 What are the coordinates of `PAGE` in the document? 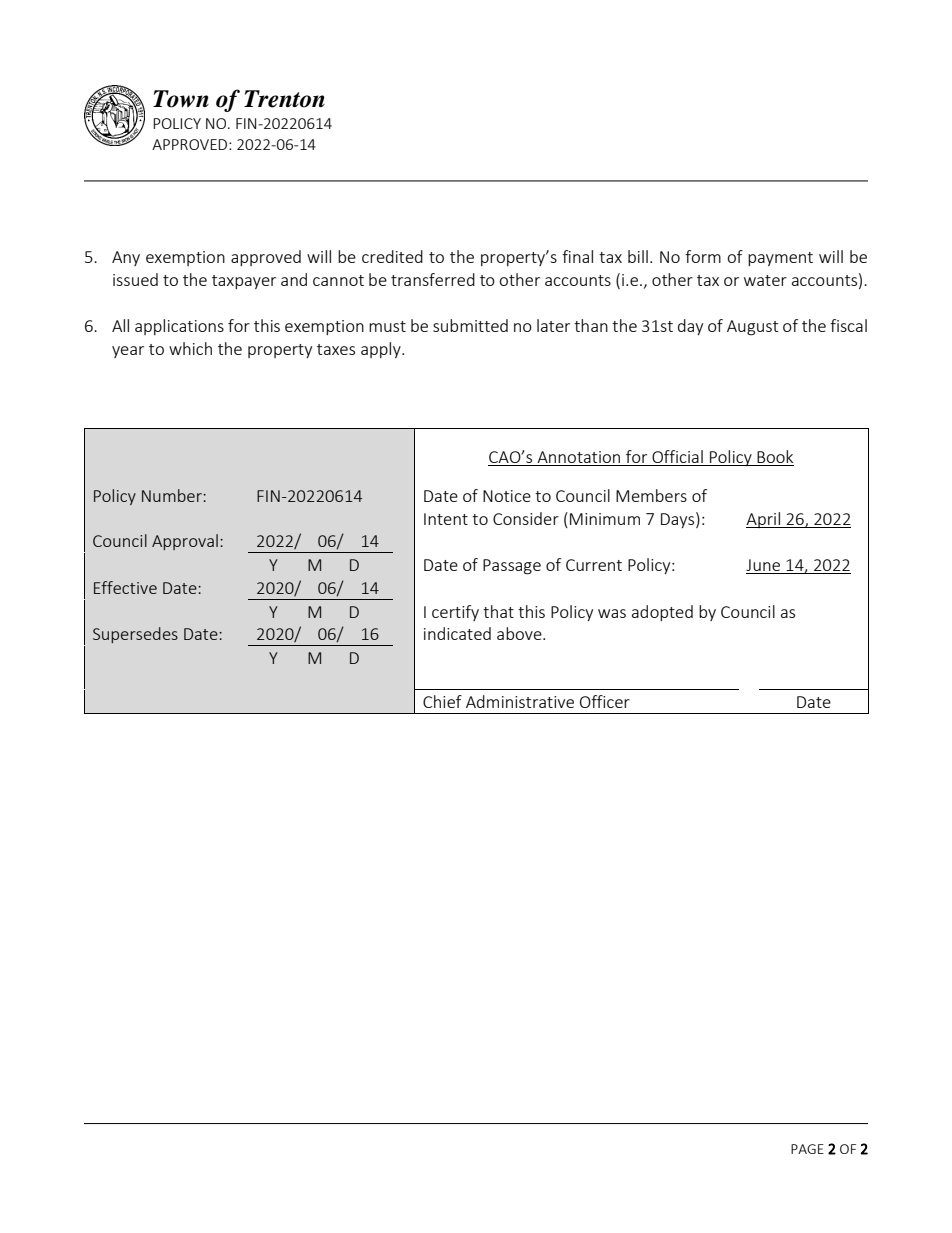 It's located at (807, 1149).
